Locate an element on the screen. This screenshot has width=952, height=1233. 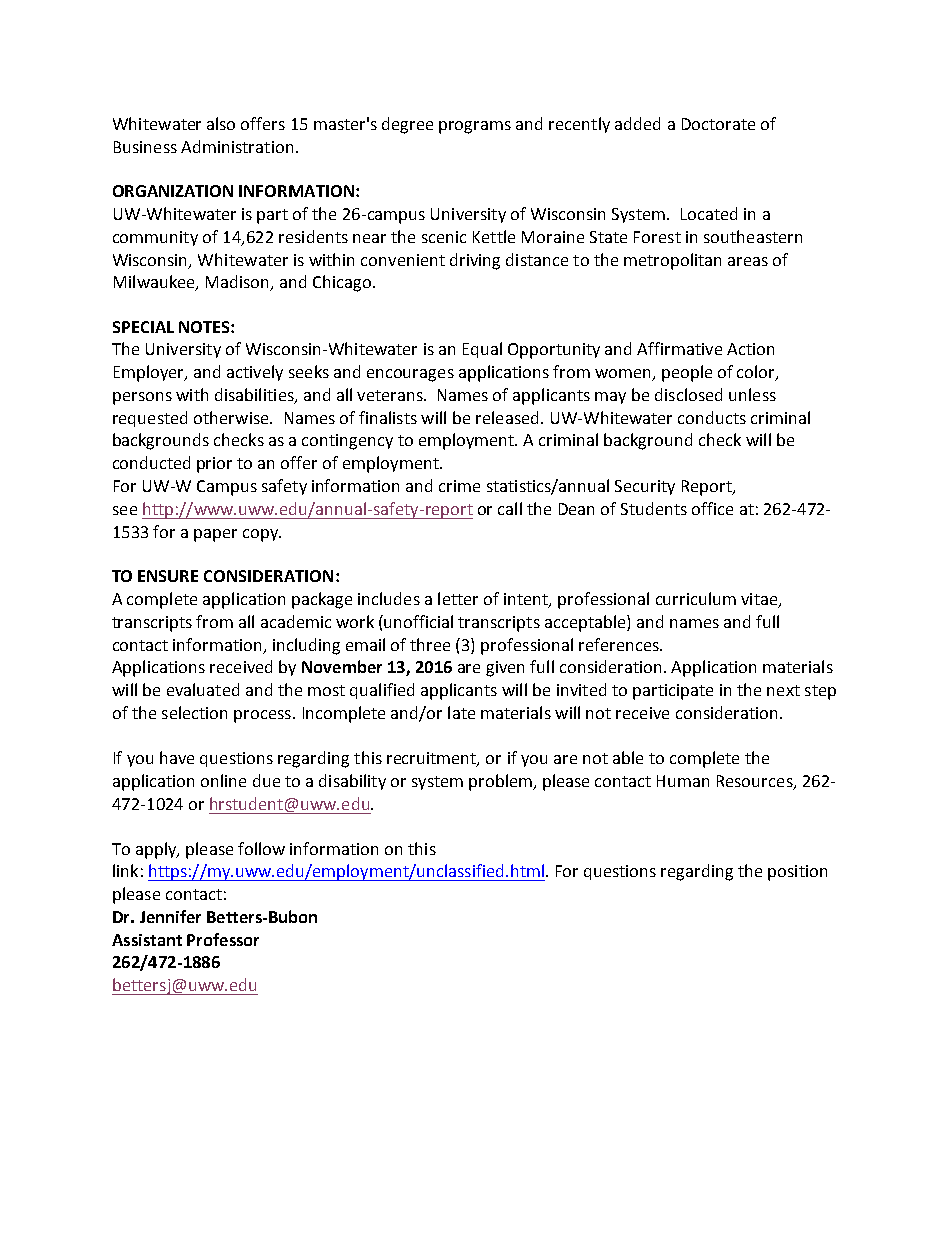
programs is located at coordinates (475, 127).
